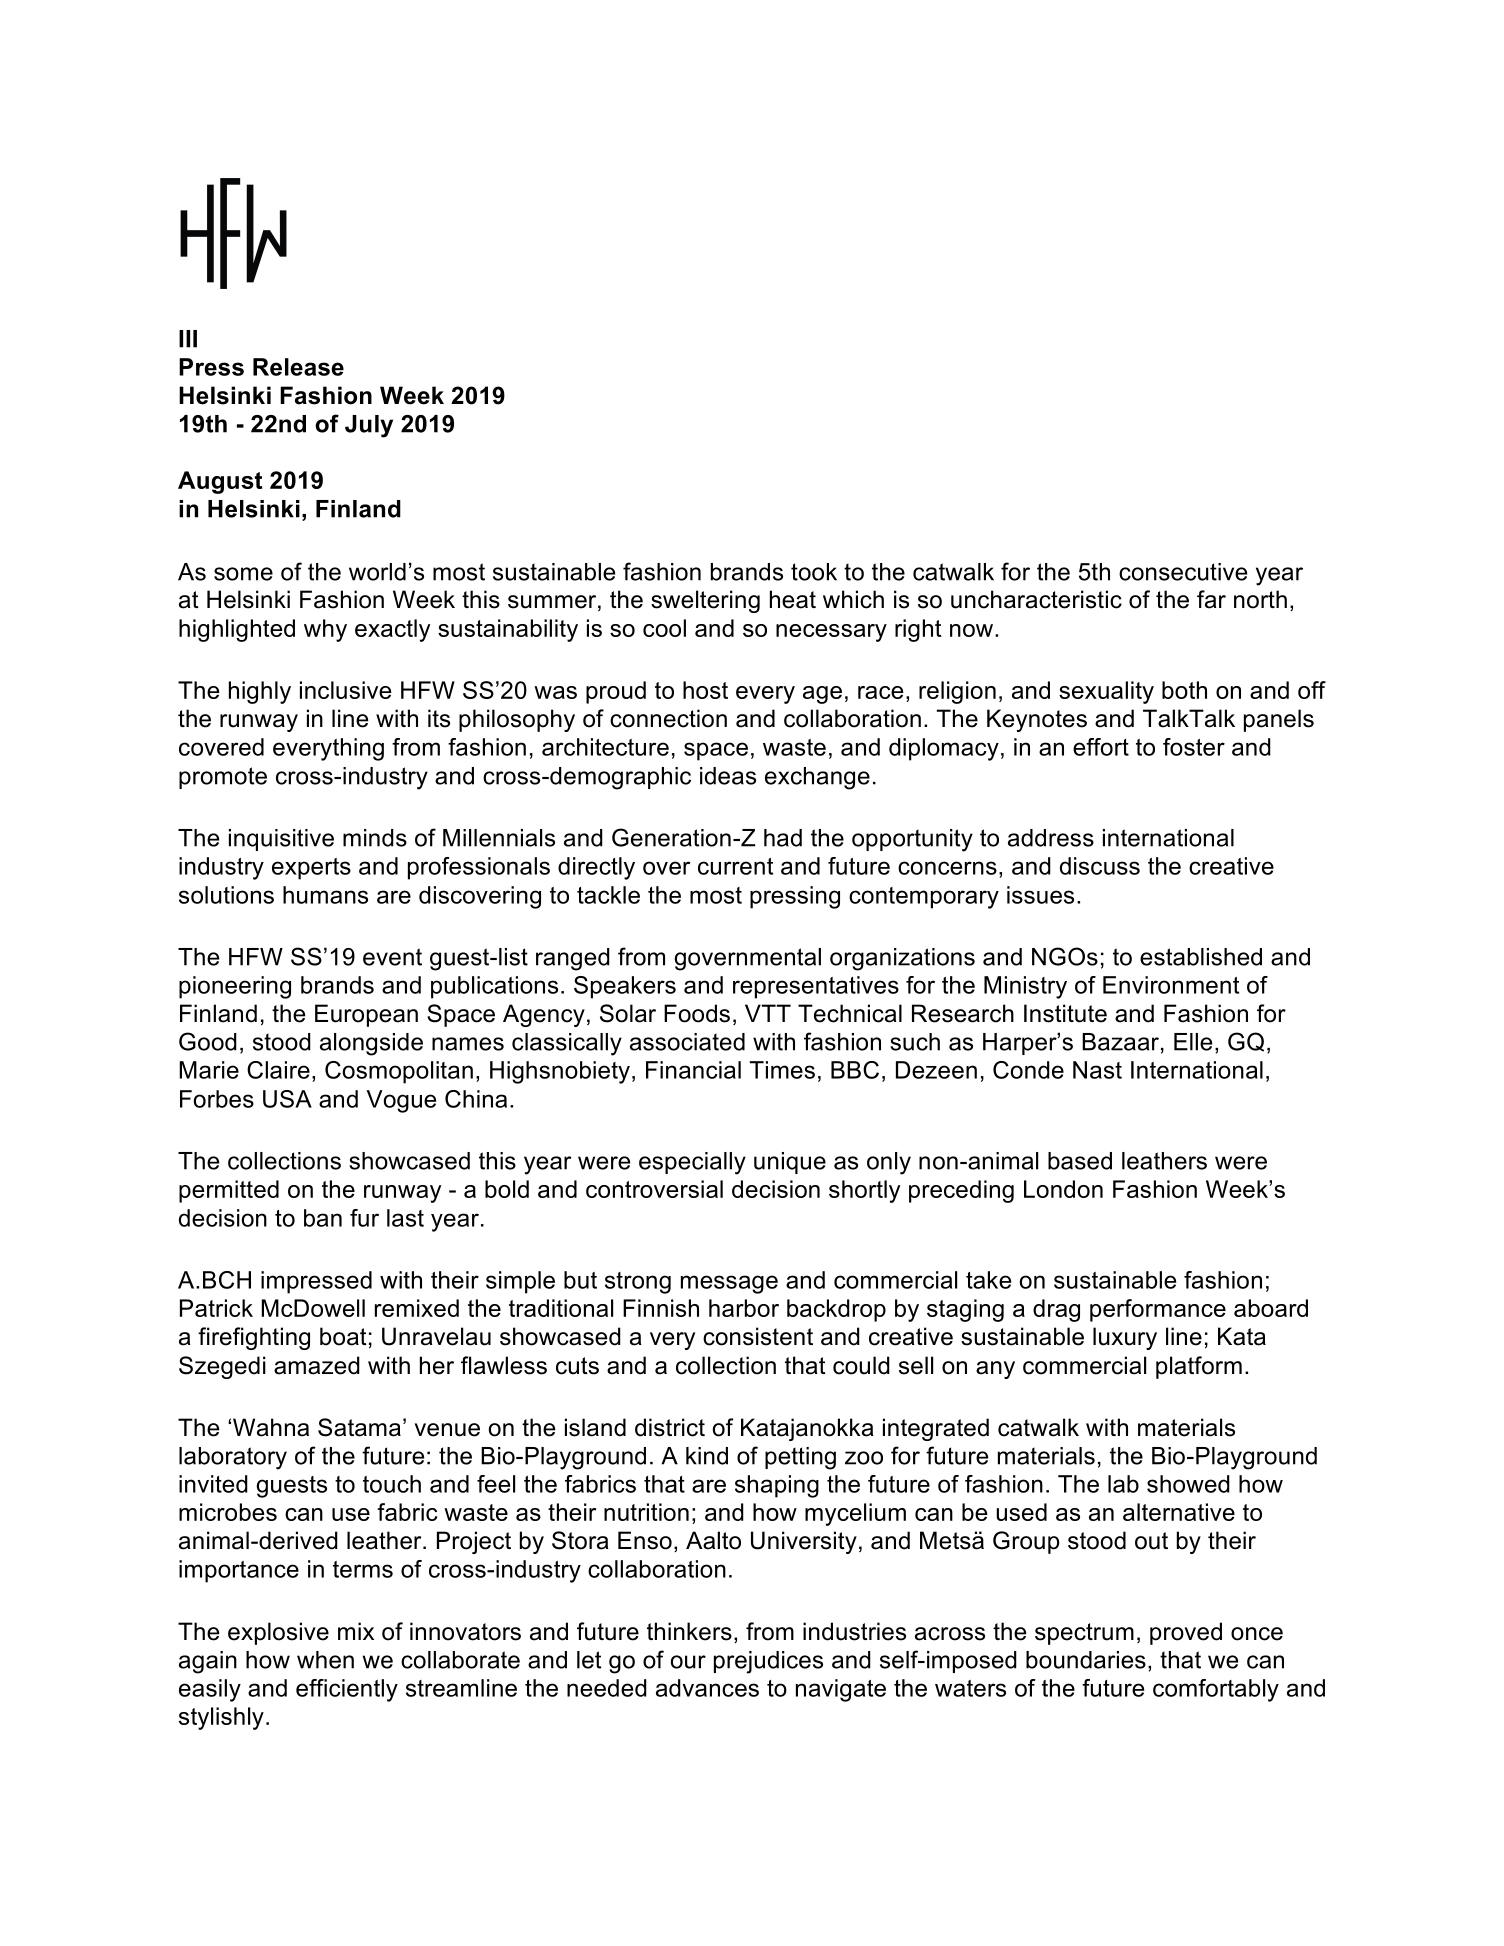  What do you see at coordinates (281, 840) in the screenshot?
I see `inquisitive` at bounding box center [281, 840].
